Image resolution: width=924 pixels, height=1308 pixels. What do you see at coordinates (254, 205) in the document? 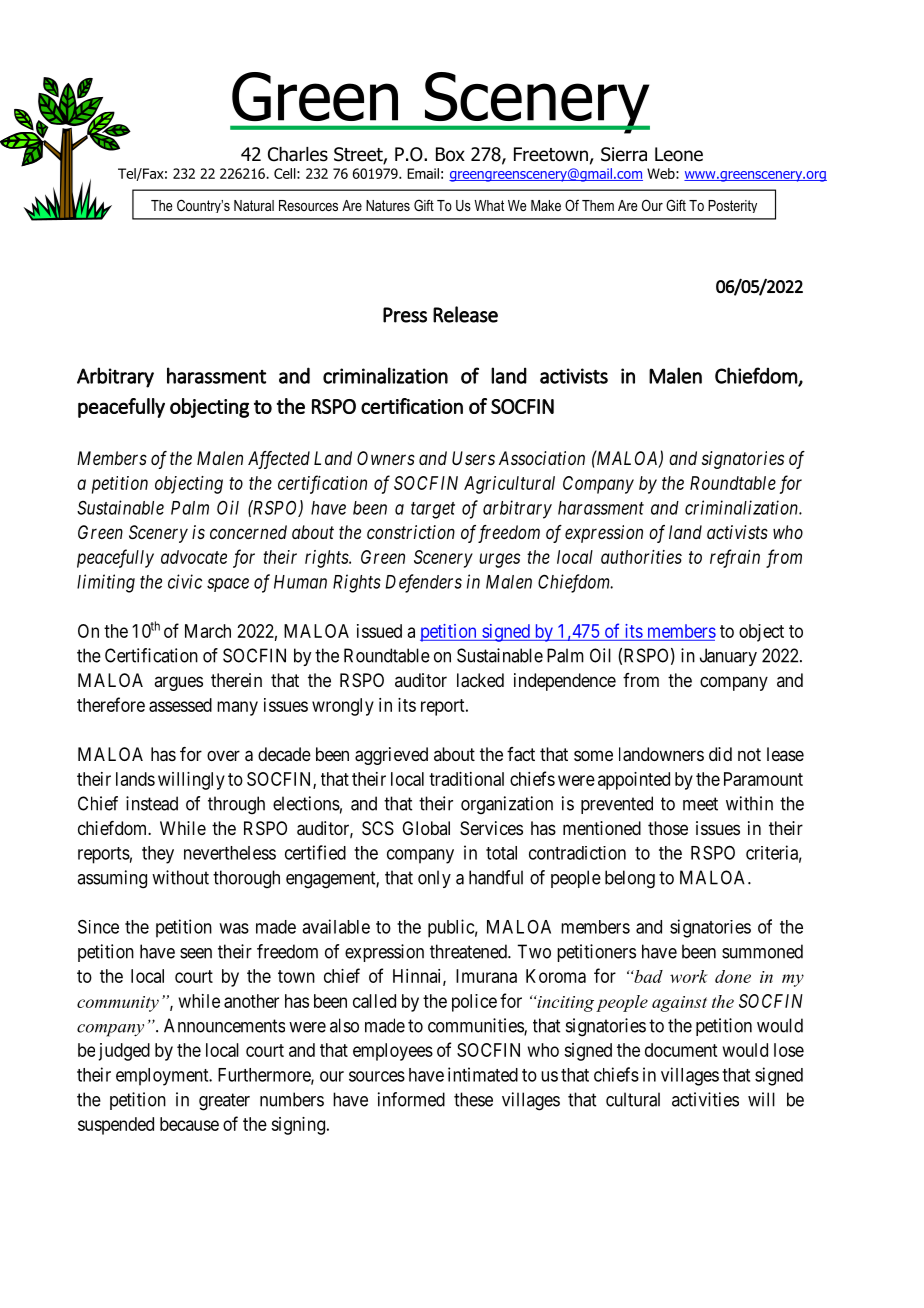
I see `Natural` at bounding box center [254, 205].
